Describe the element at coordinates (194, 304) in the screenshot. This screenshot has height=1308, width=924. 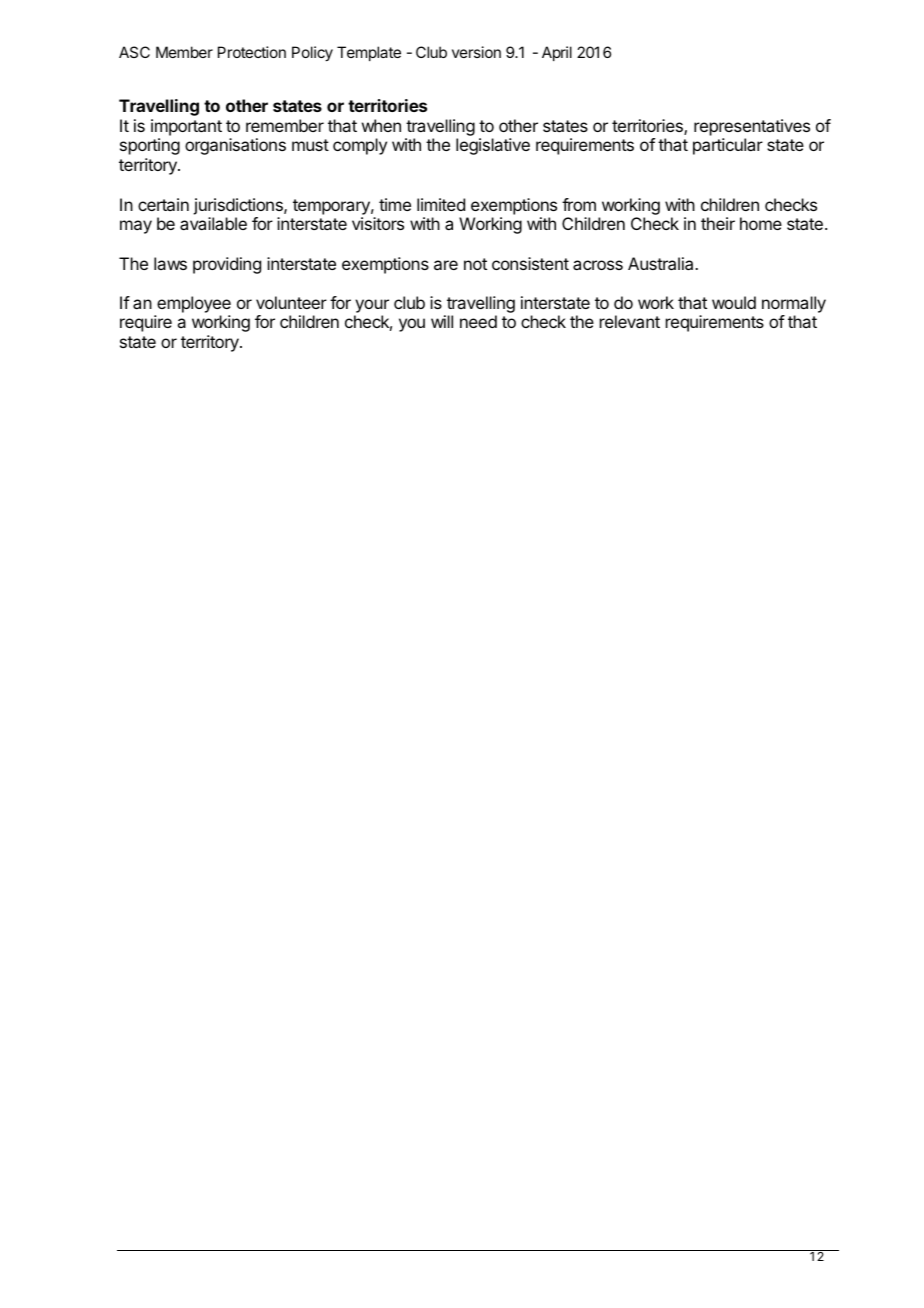
I see `employee` at that location.
